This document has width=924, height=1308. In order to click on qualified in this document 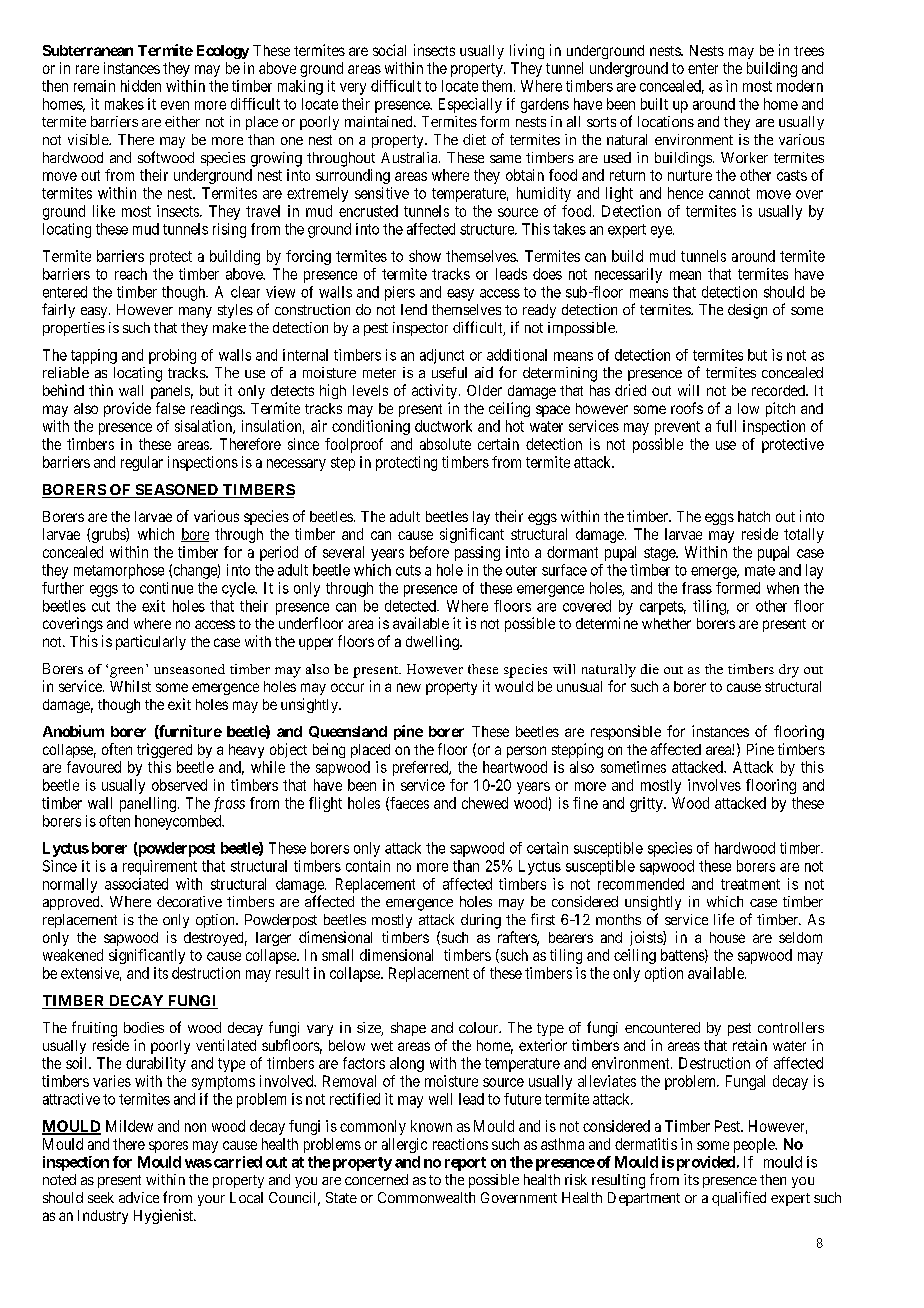, I will do `click(739, 1198)`.
